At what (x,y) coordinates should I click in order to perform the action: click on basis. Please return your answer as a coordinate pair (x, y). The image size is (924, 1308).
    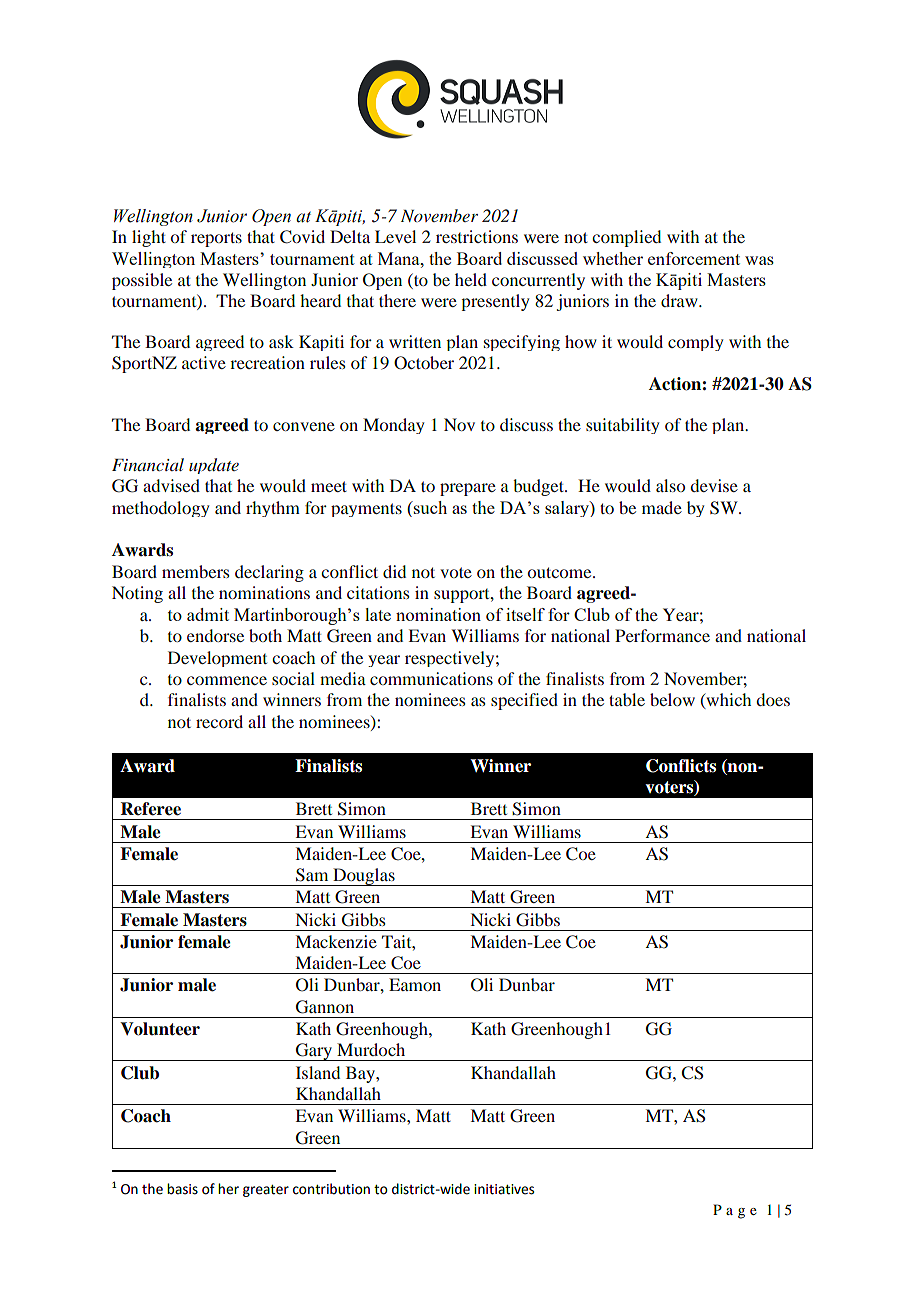
    Looking at the image, I should click on (182, 1189).
